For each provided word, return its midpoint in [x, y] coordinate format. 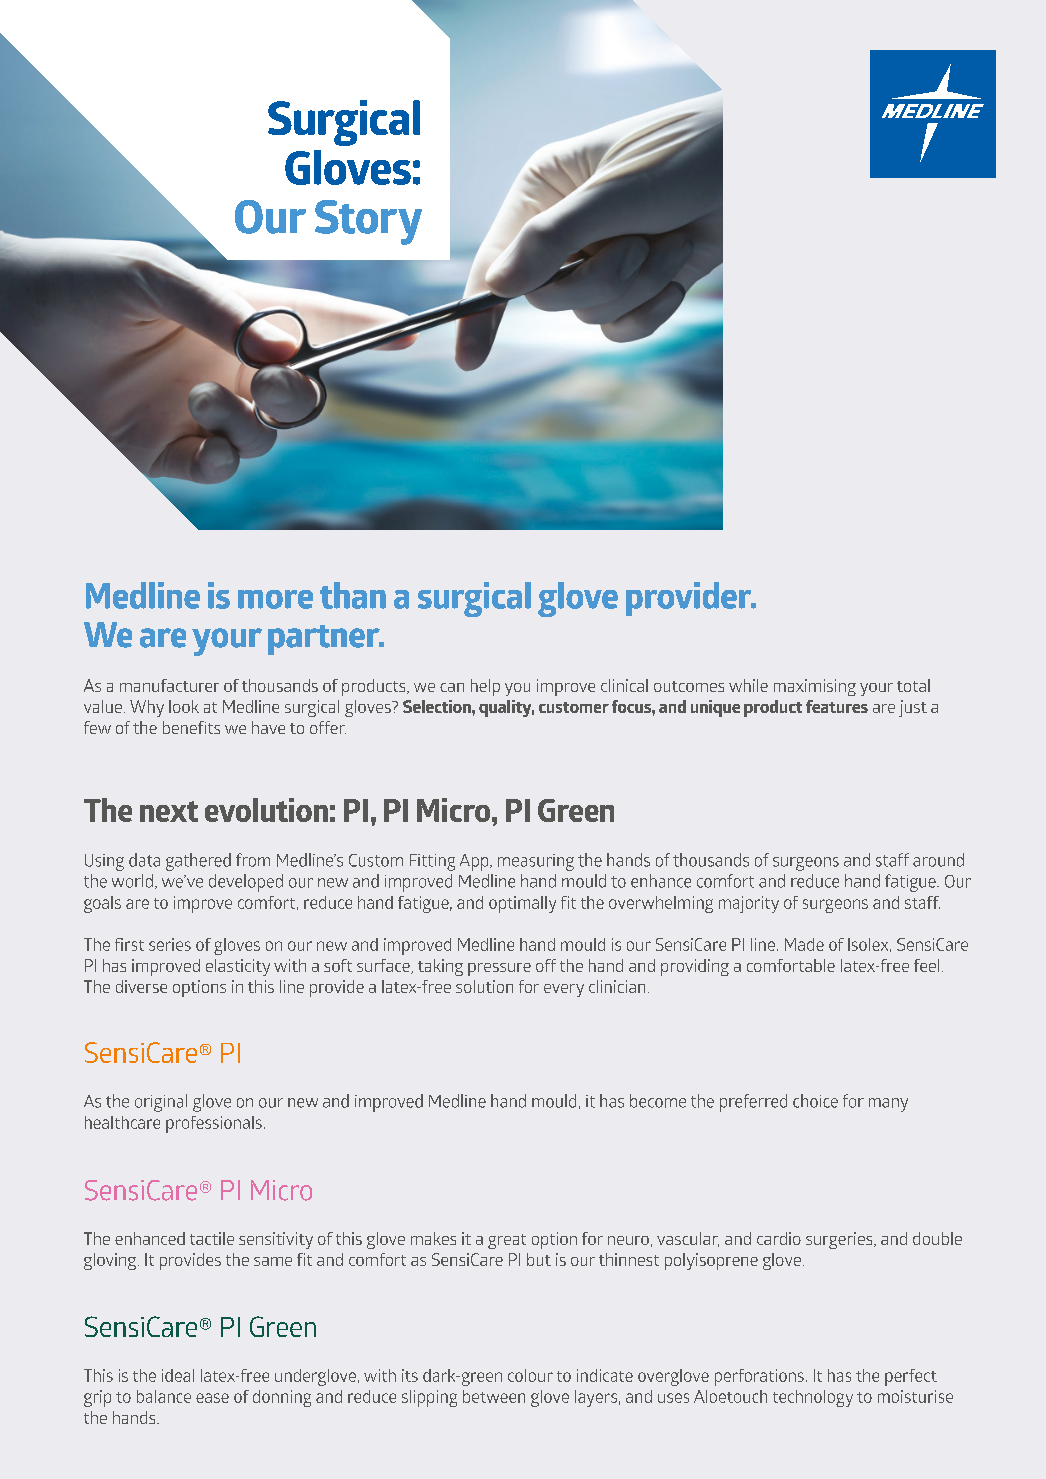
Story [368, 222]
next [169, 811]
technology [813, 1398]
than [353, 595]
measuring [536, 862]
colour [530, 1375]
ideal [178, 1375]
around [938, 860]
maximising [815, 687]
